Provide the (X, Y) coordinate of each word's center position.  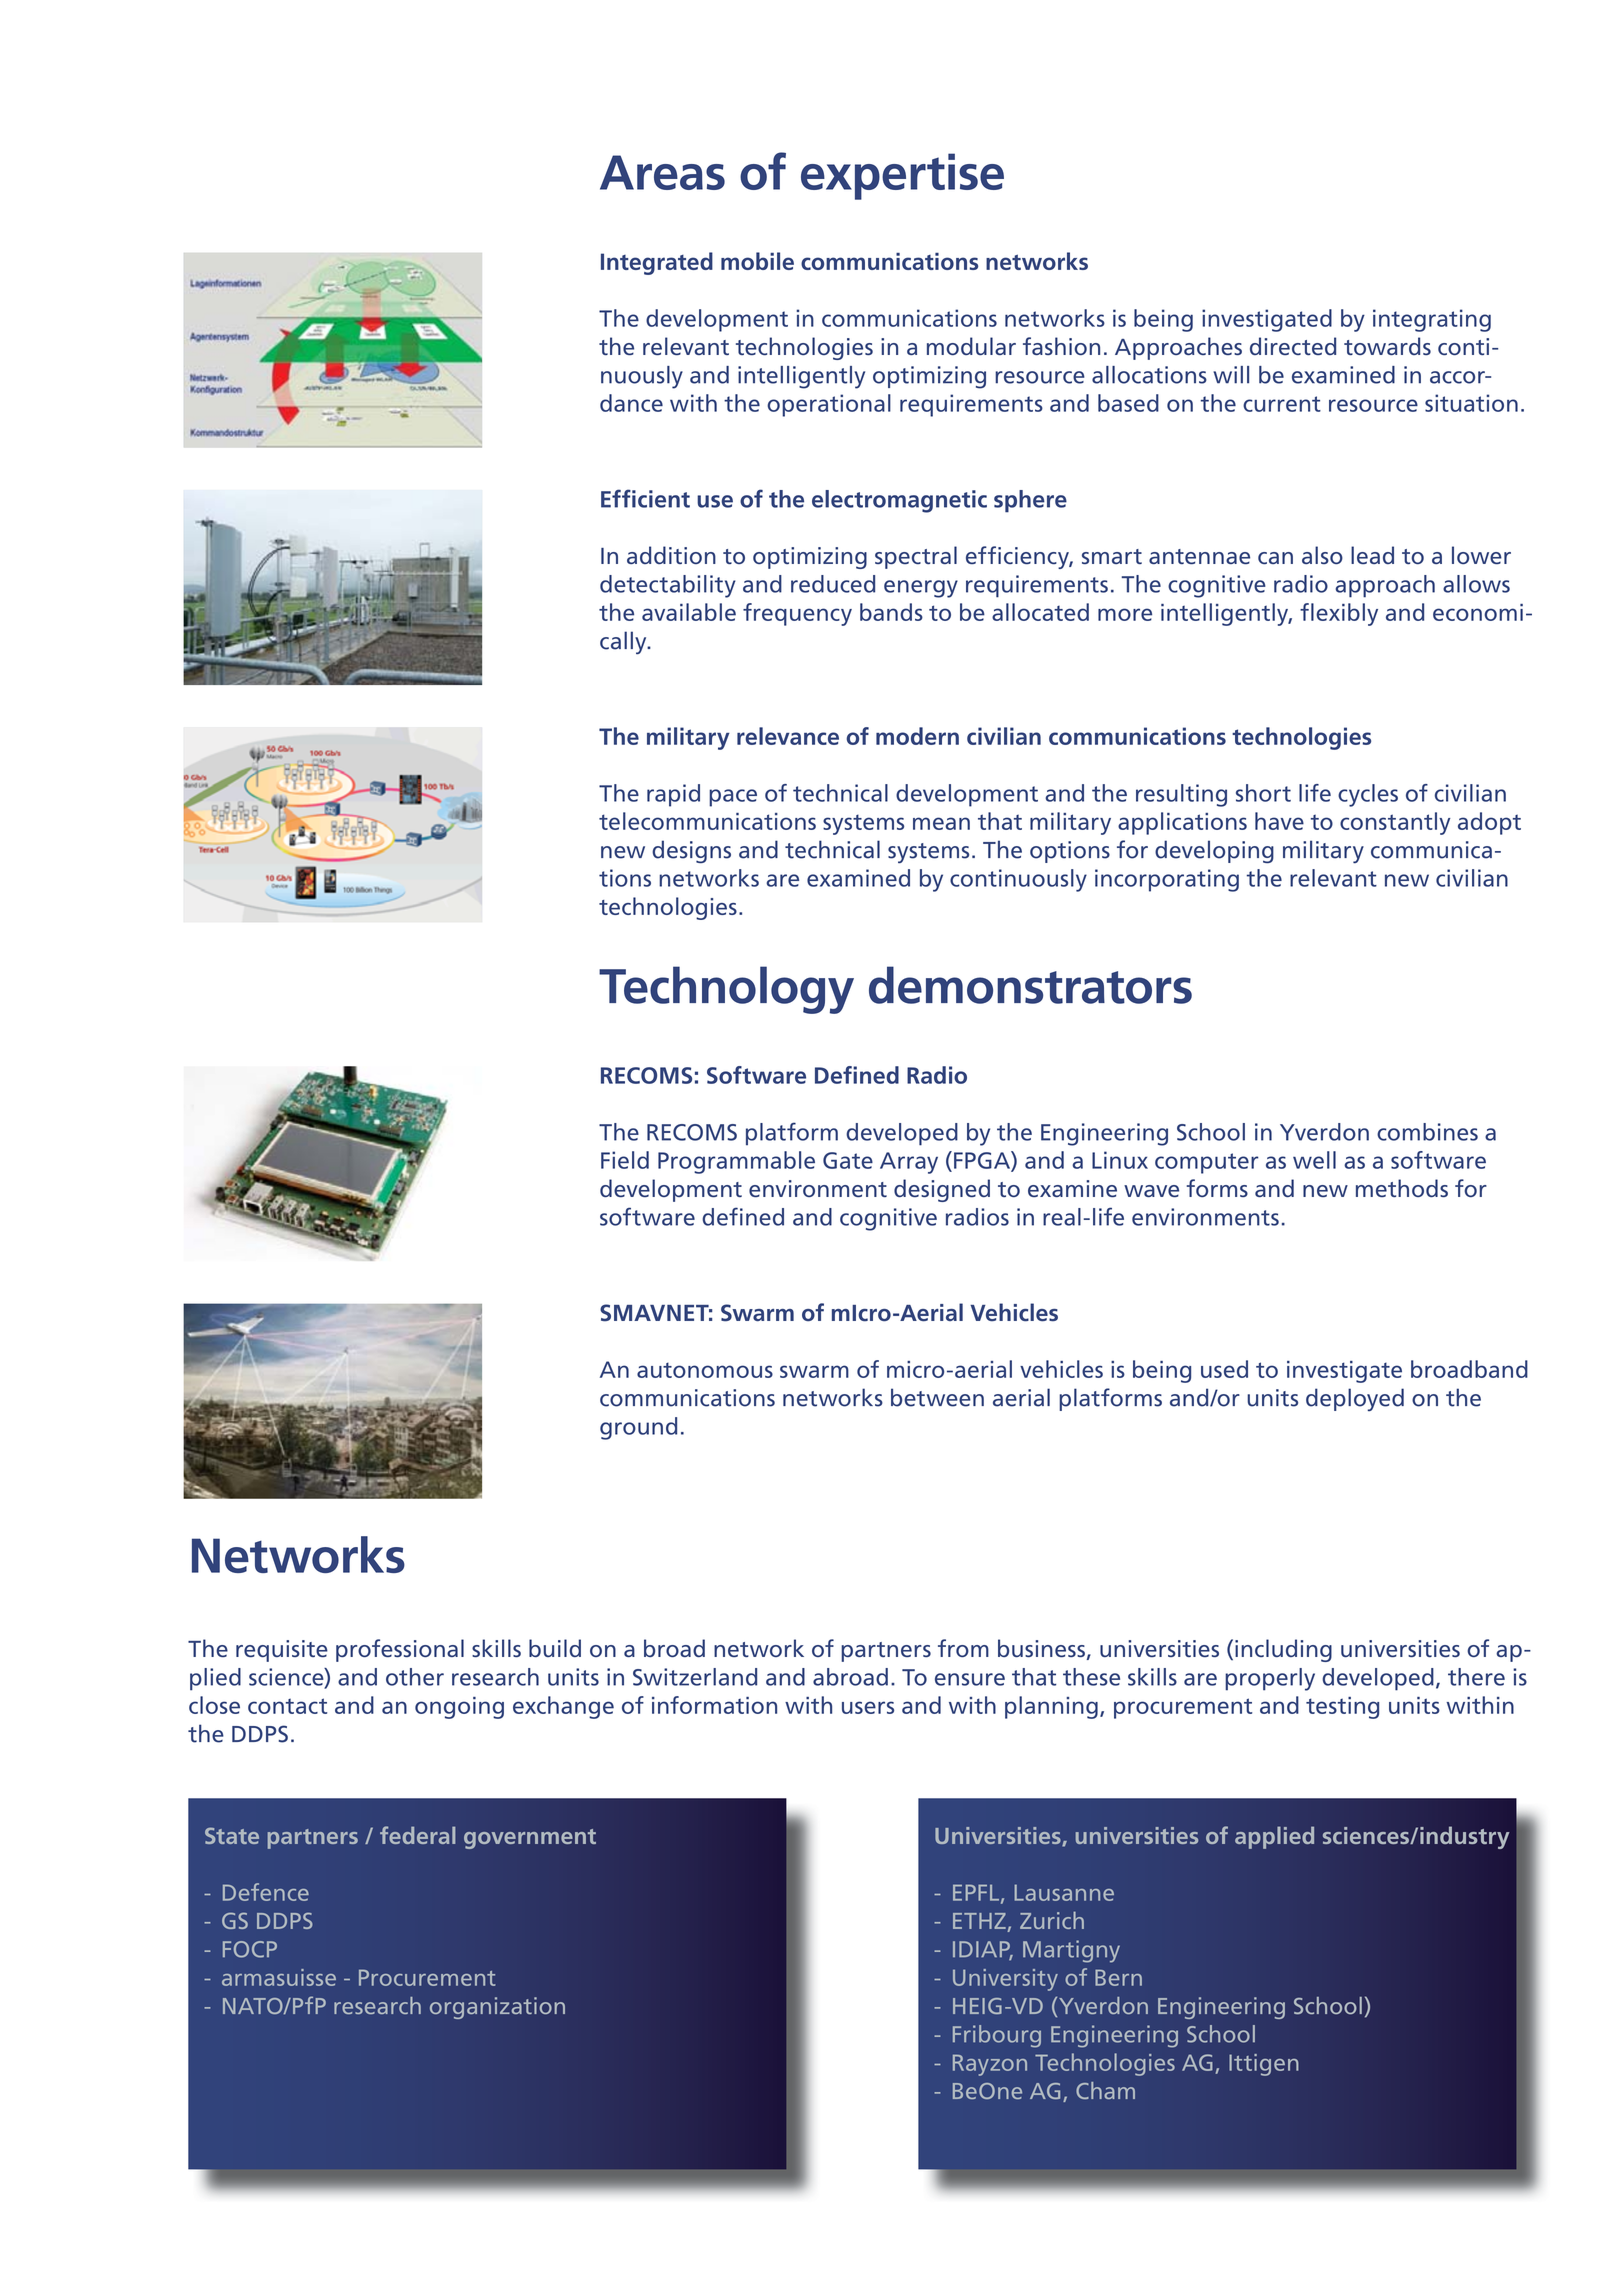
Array (909, 1163)
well (1314, 1160)
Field (625, 1160)
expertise (902, 176)
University (1005, 1980)
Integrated (657, 263)
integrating (1432, 320)
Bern (1118, 1977)
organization (497, 2008)
